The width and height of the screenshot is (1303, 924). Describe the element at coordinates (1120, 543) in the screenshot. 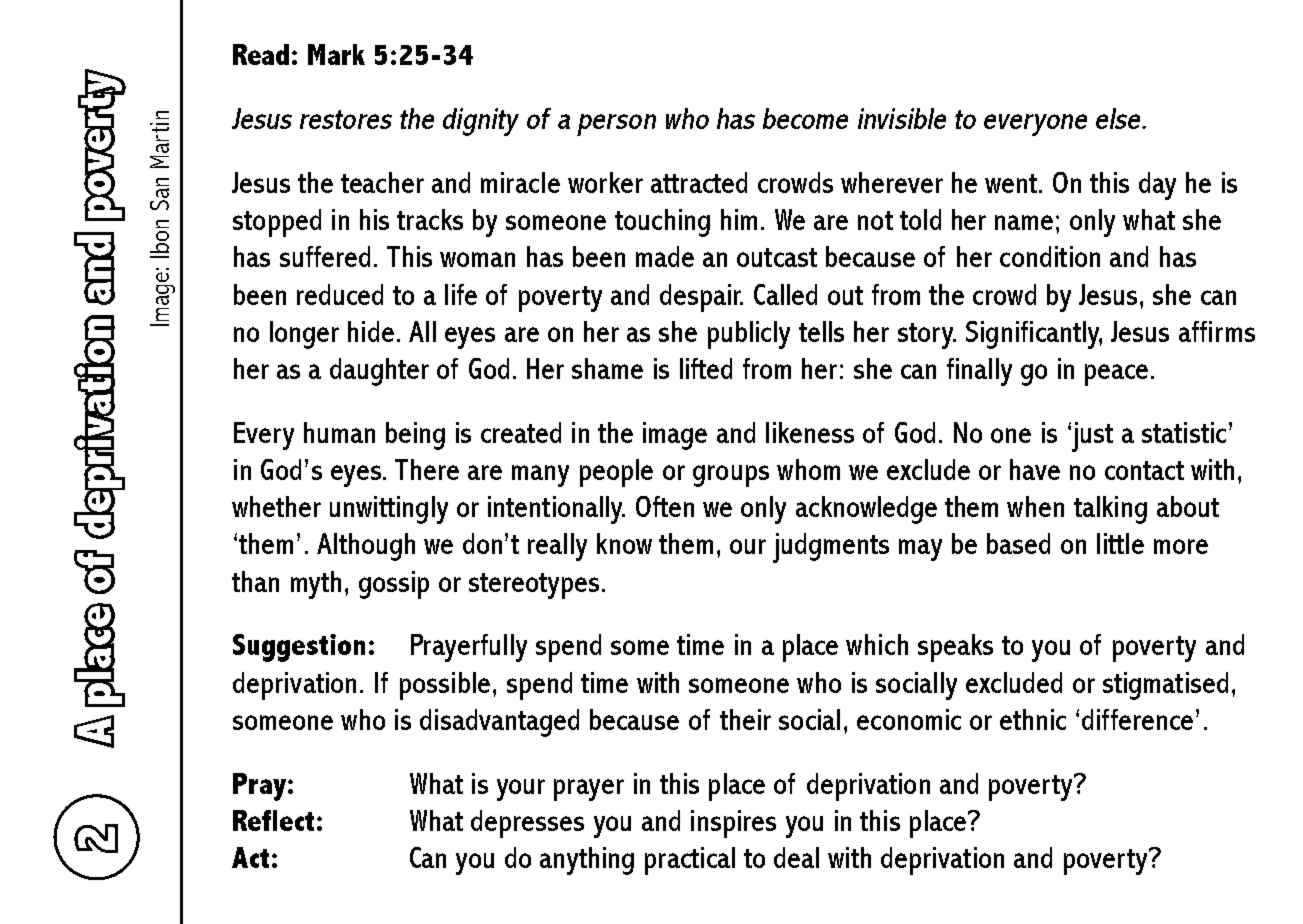

I see `little` at that location.
